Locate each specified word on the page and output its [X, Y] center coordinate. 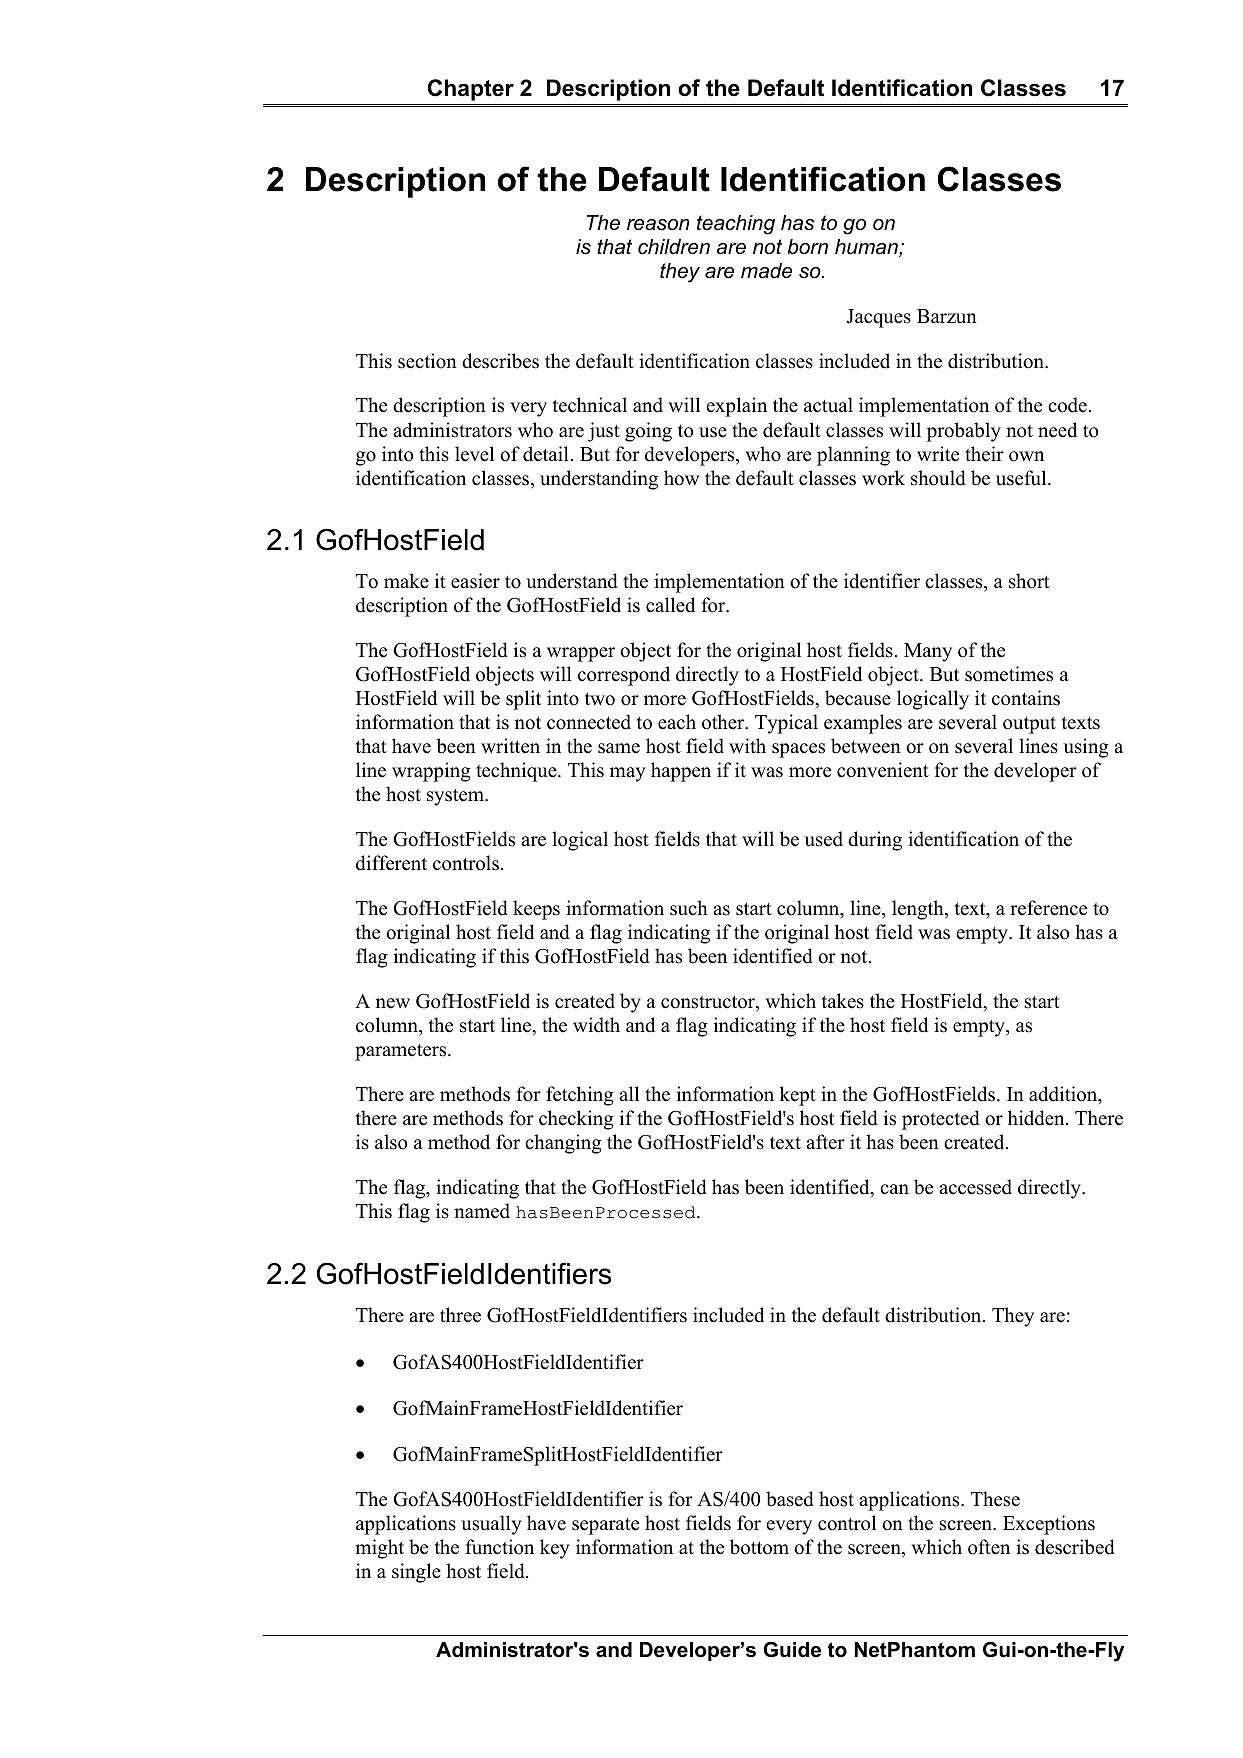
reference [1048, 908]
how [681, 478]
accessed [975, 1187]
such [689, 908]
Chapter [471, 90]
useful [1022, 478]
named [482, 1211]
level [474, 454]
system [456, 797]
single [416, 1573]
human [867, 248]
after [825, 1142]
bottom [759, 1547]
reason [658, 225]
